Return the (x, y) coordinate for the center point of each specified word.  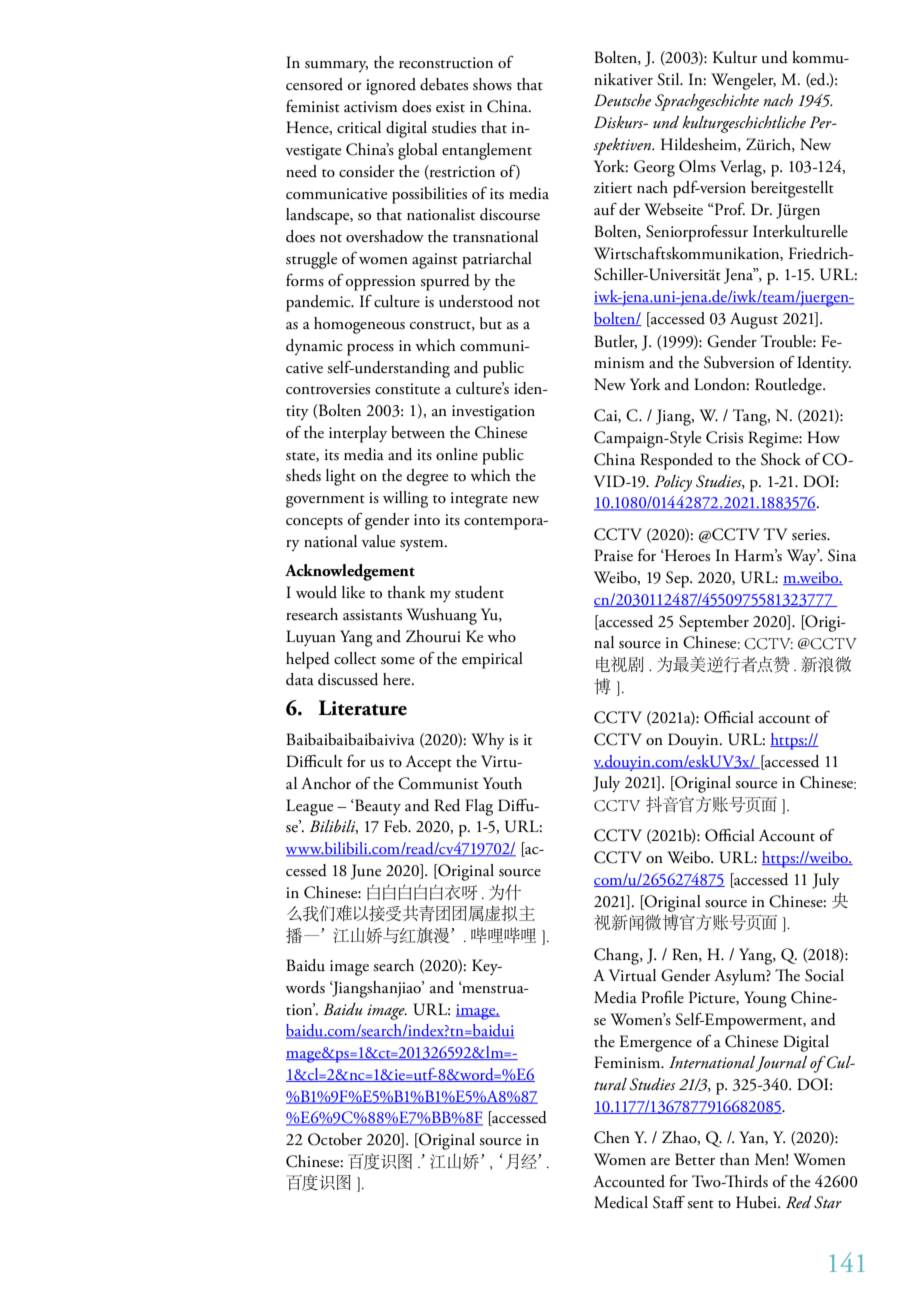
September (714, 623)
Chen (612, 1137)
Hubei (757, 1202)
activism (371, 107)
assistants (372, 615)
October (335, 1139)
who (501, 636)
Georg (654, 168)
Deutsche (622, 100)
